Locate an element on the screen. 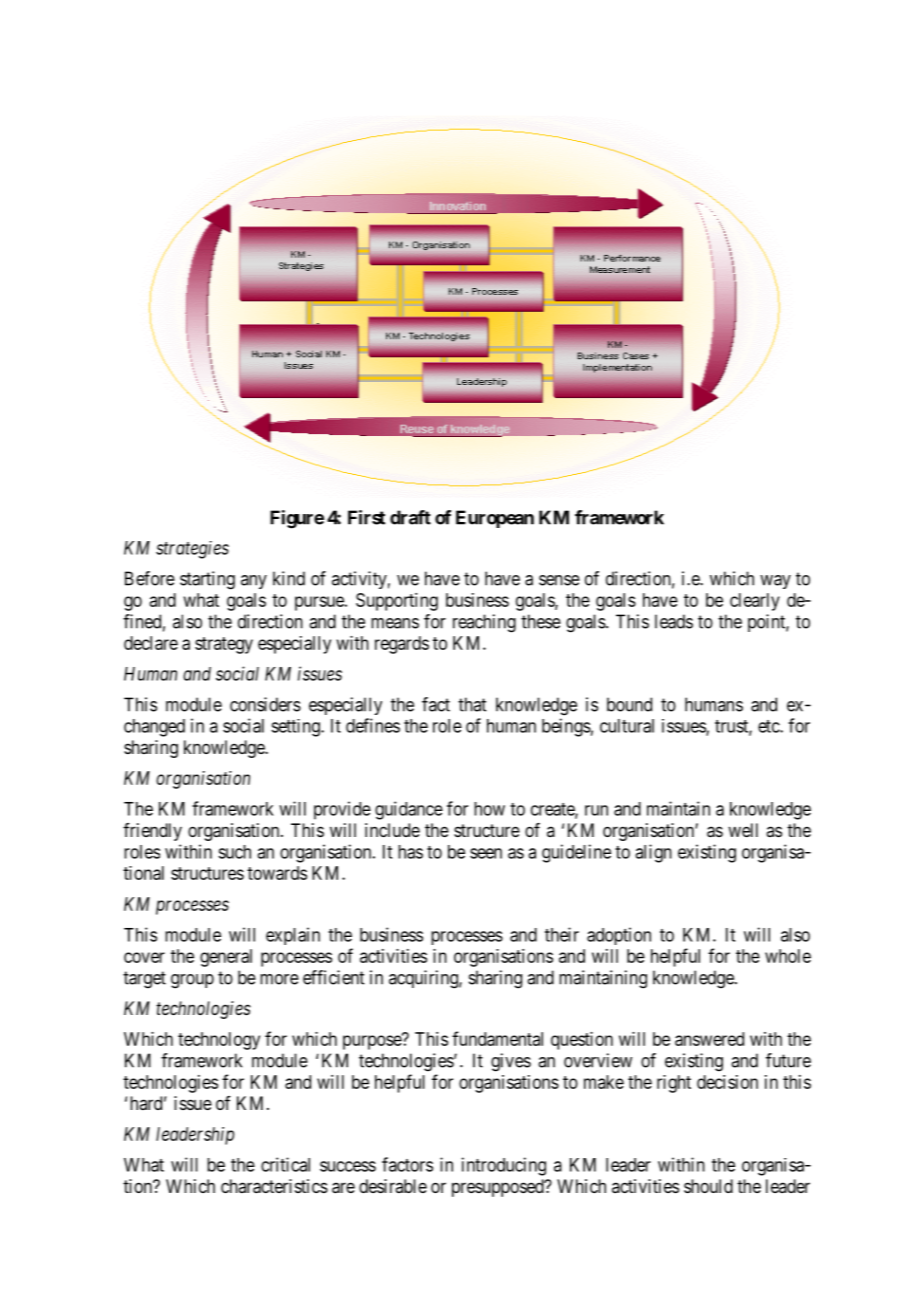 This screenshot has width=924, height=1308. should is located at coordinates (708, 1186).
